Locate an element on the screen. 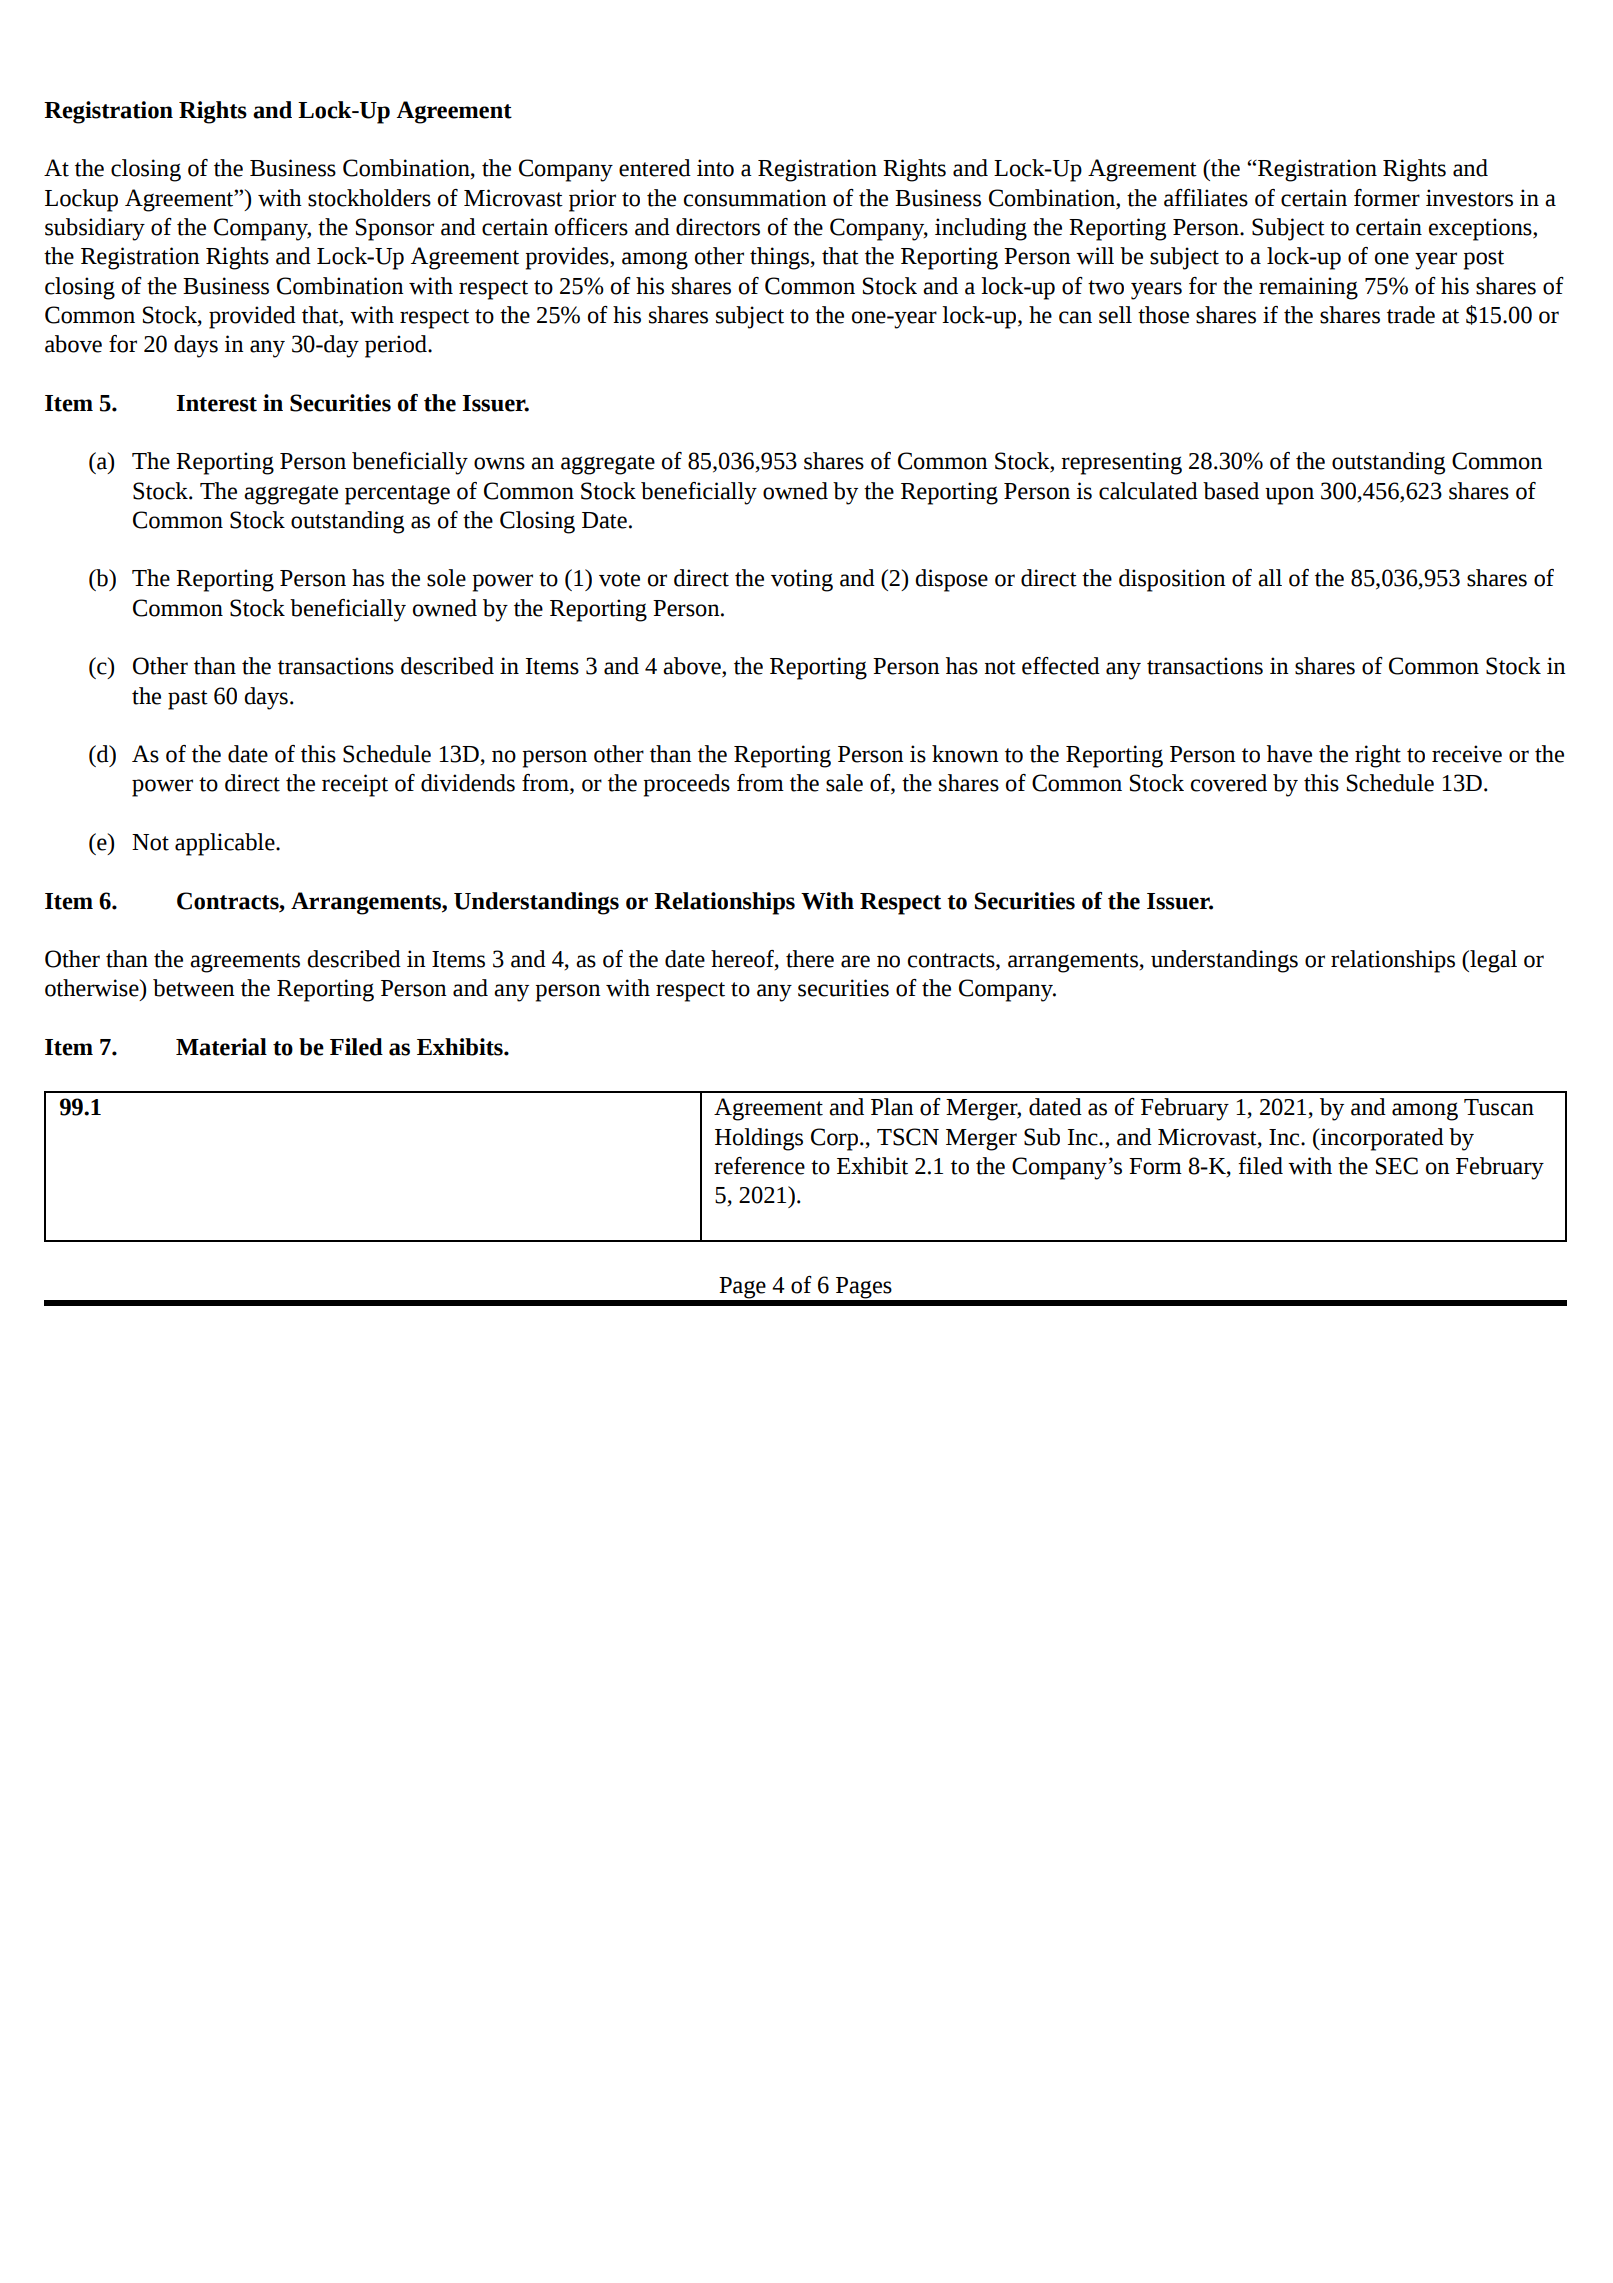 This screenshot has height=2283, width=1613. Material is located at coordinates (221, 1047).
